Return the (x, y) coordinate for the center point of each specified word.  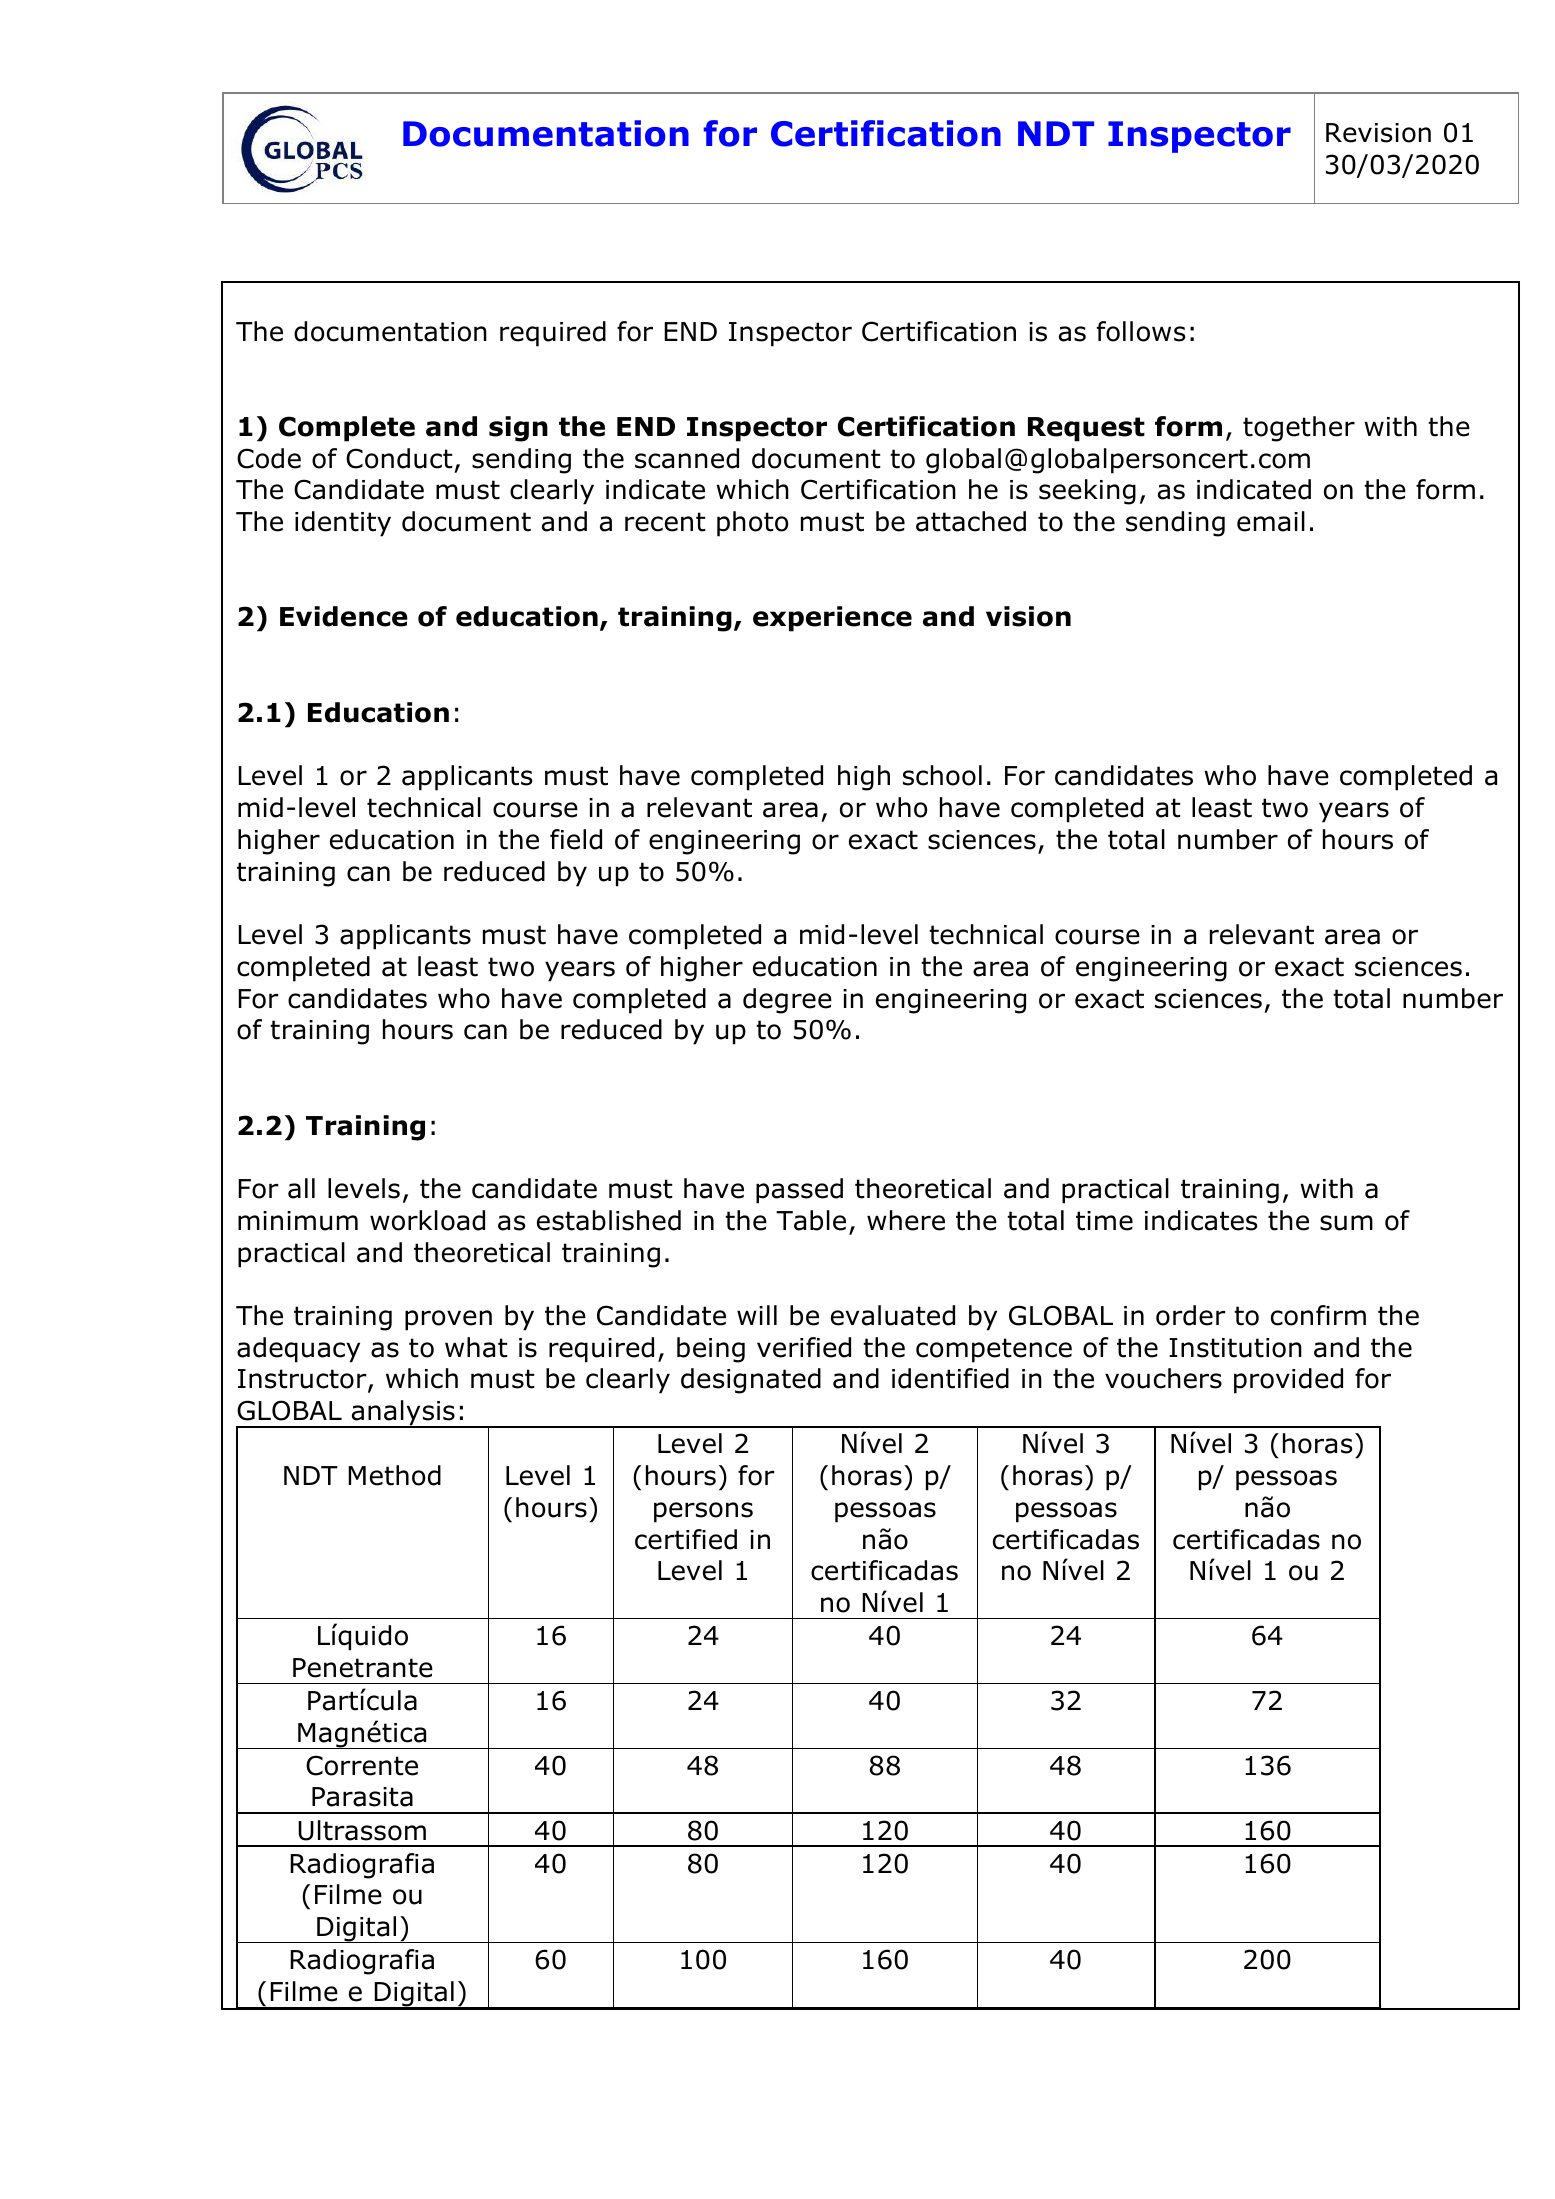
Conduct (399, 458)
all (301, 1188)
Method (394, 1475)
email (1271, 521)
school (942, 775)
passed (799, 1191)
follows (1141, 331)
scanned (687, 458)
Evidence (344, 616)
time (1104, 1221)
